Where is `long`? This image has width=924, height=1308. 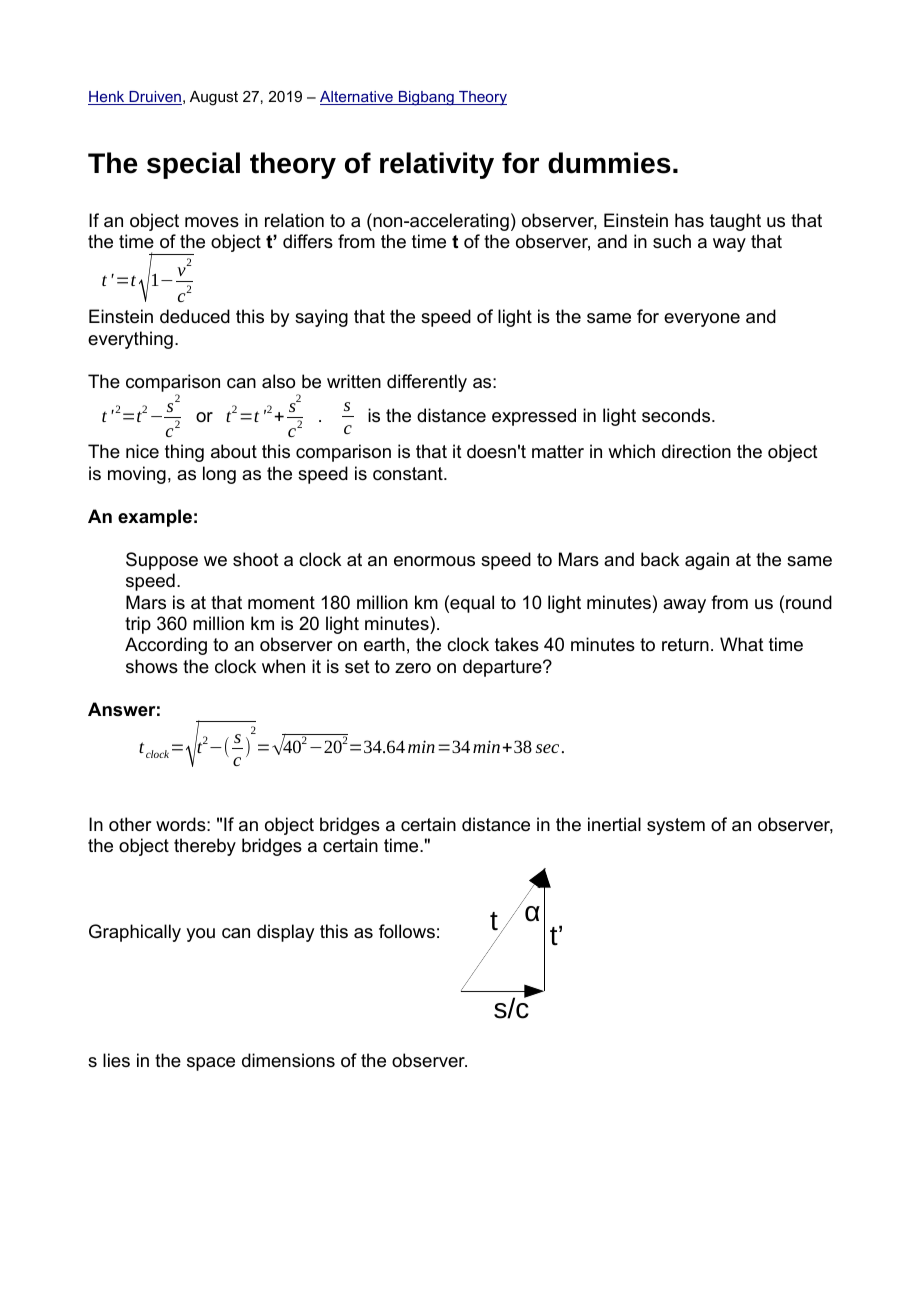
long is located at coordinates (219, 475).
